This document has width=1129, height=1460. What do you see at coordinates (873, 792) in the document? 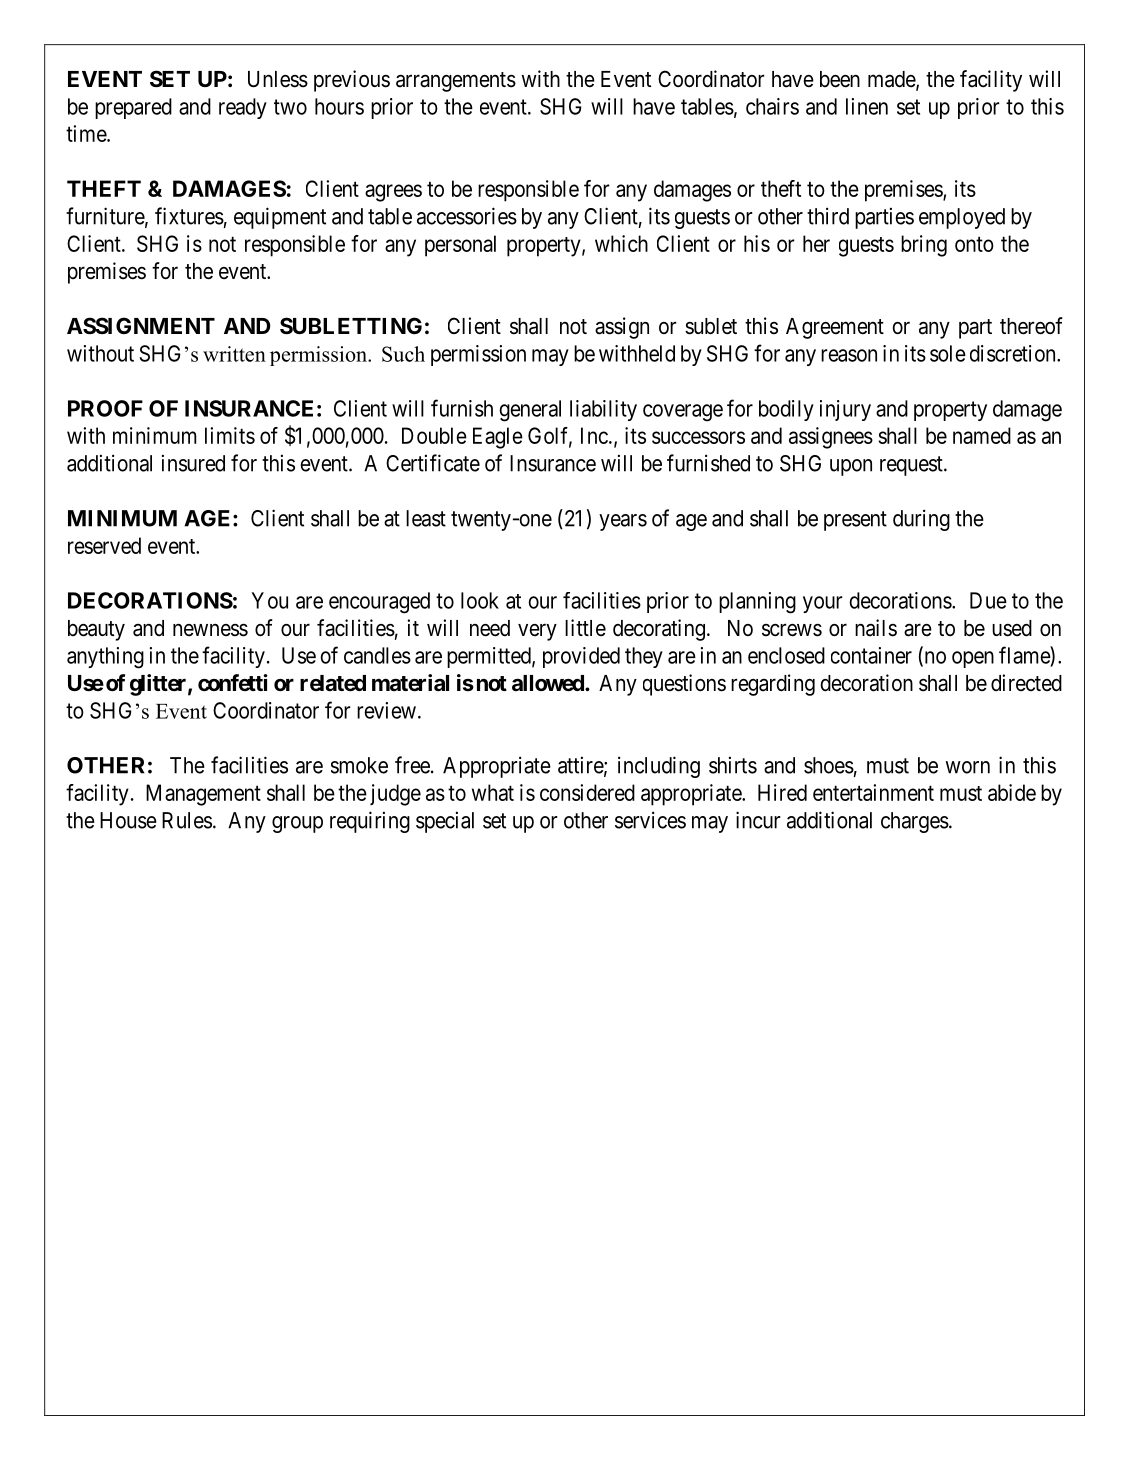
I see `entertainment` at bounding box center [873, 792].
